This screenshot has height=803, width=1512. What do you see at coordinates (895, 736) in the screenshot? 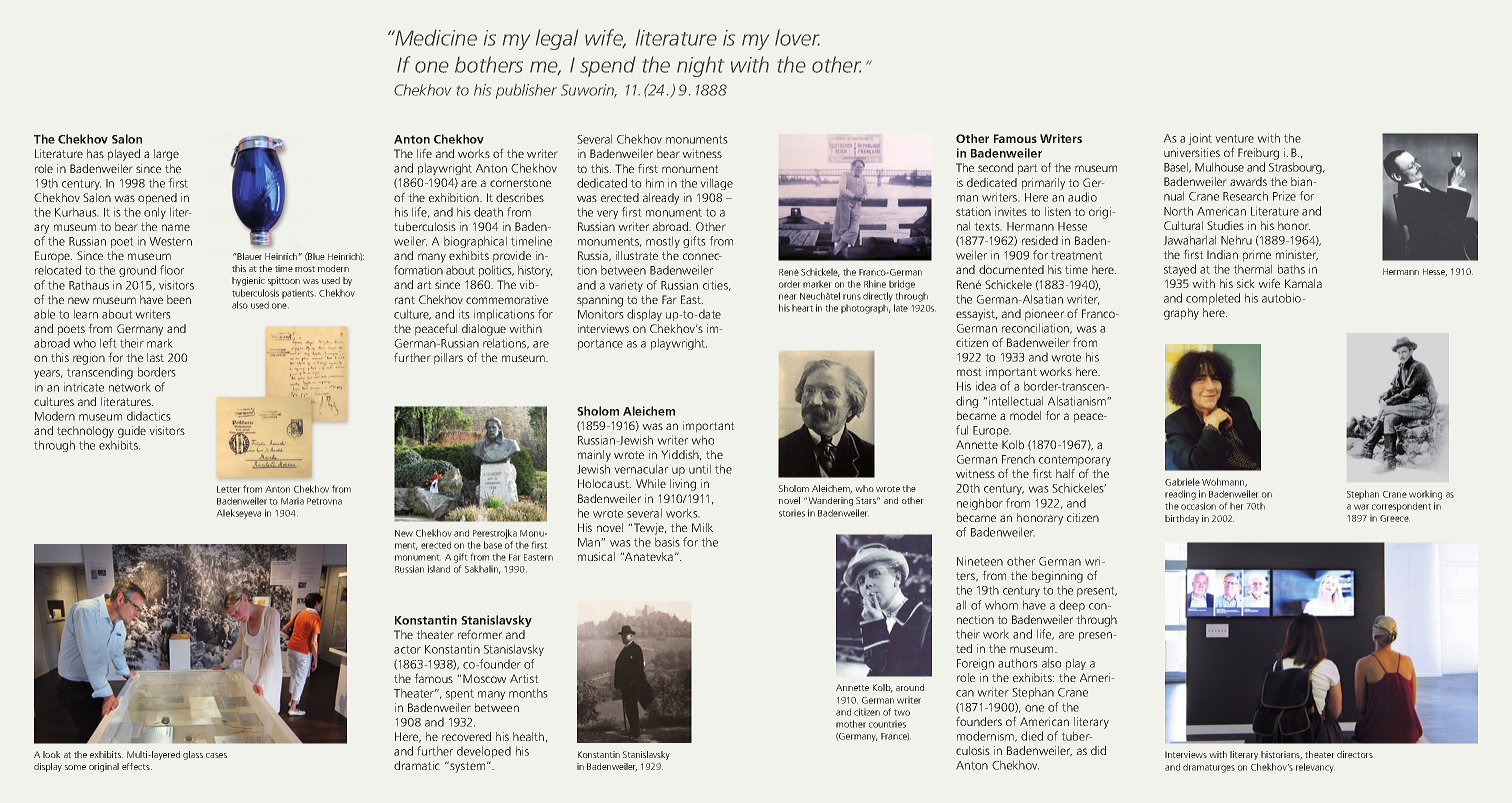
I see `France` at bounding box center [895, 736].
